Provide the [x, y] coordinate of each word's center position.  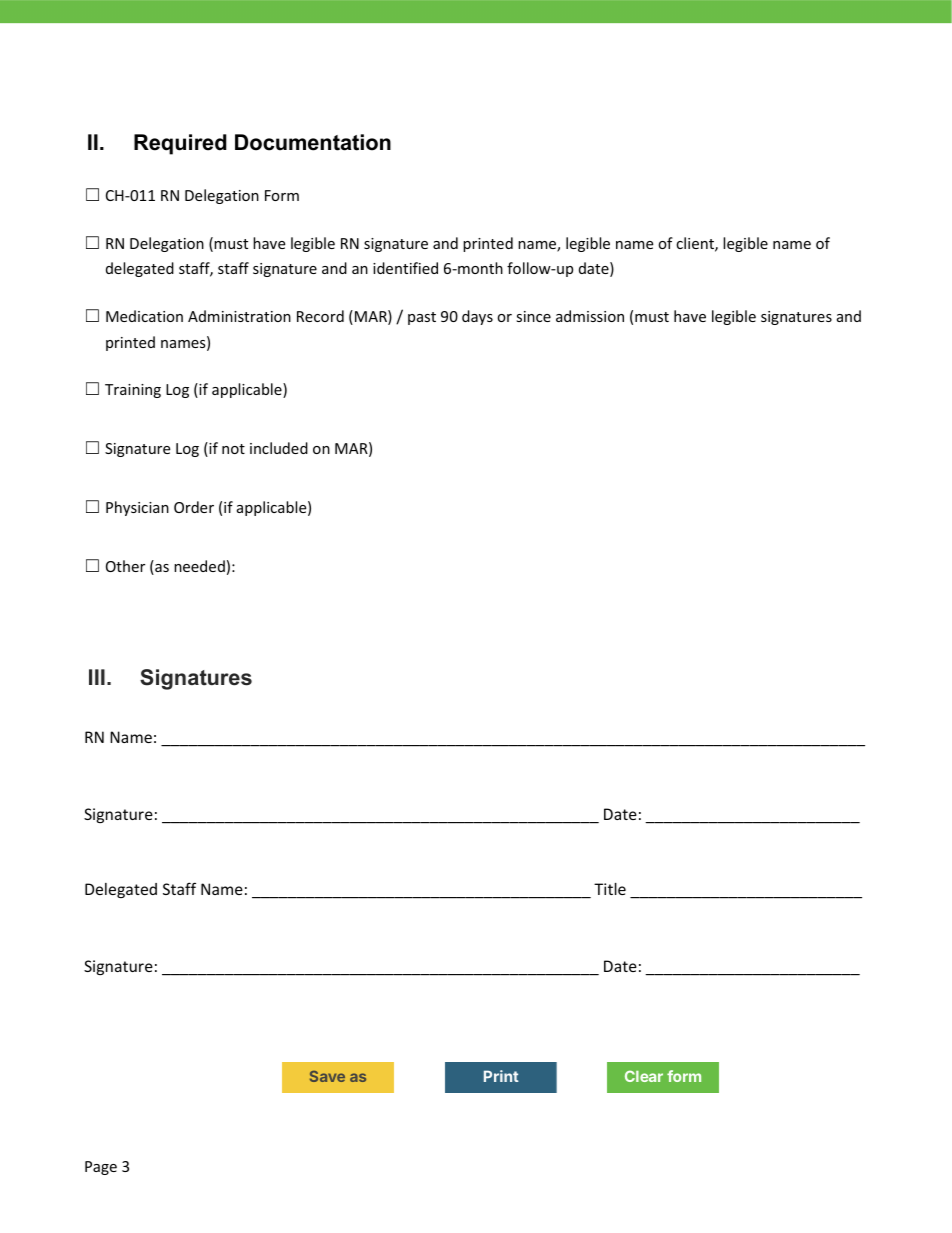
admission [590, 316]
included [279, 448]
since [533, 316]
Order [194, 507]
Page [101, 1168]
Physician [137, 508]
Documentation [313, 142]
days [477, 317]
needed [199, 566]
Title [610, 889]
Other [125, 566]
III [97, 677]
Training [133, 391]
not [233, 449]
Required [180, 144]
